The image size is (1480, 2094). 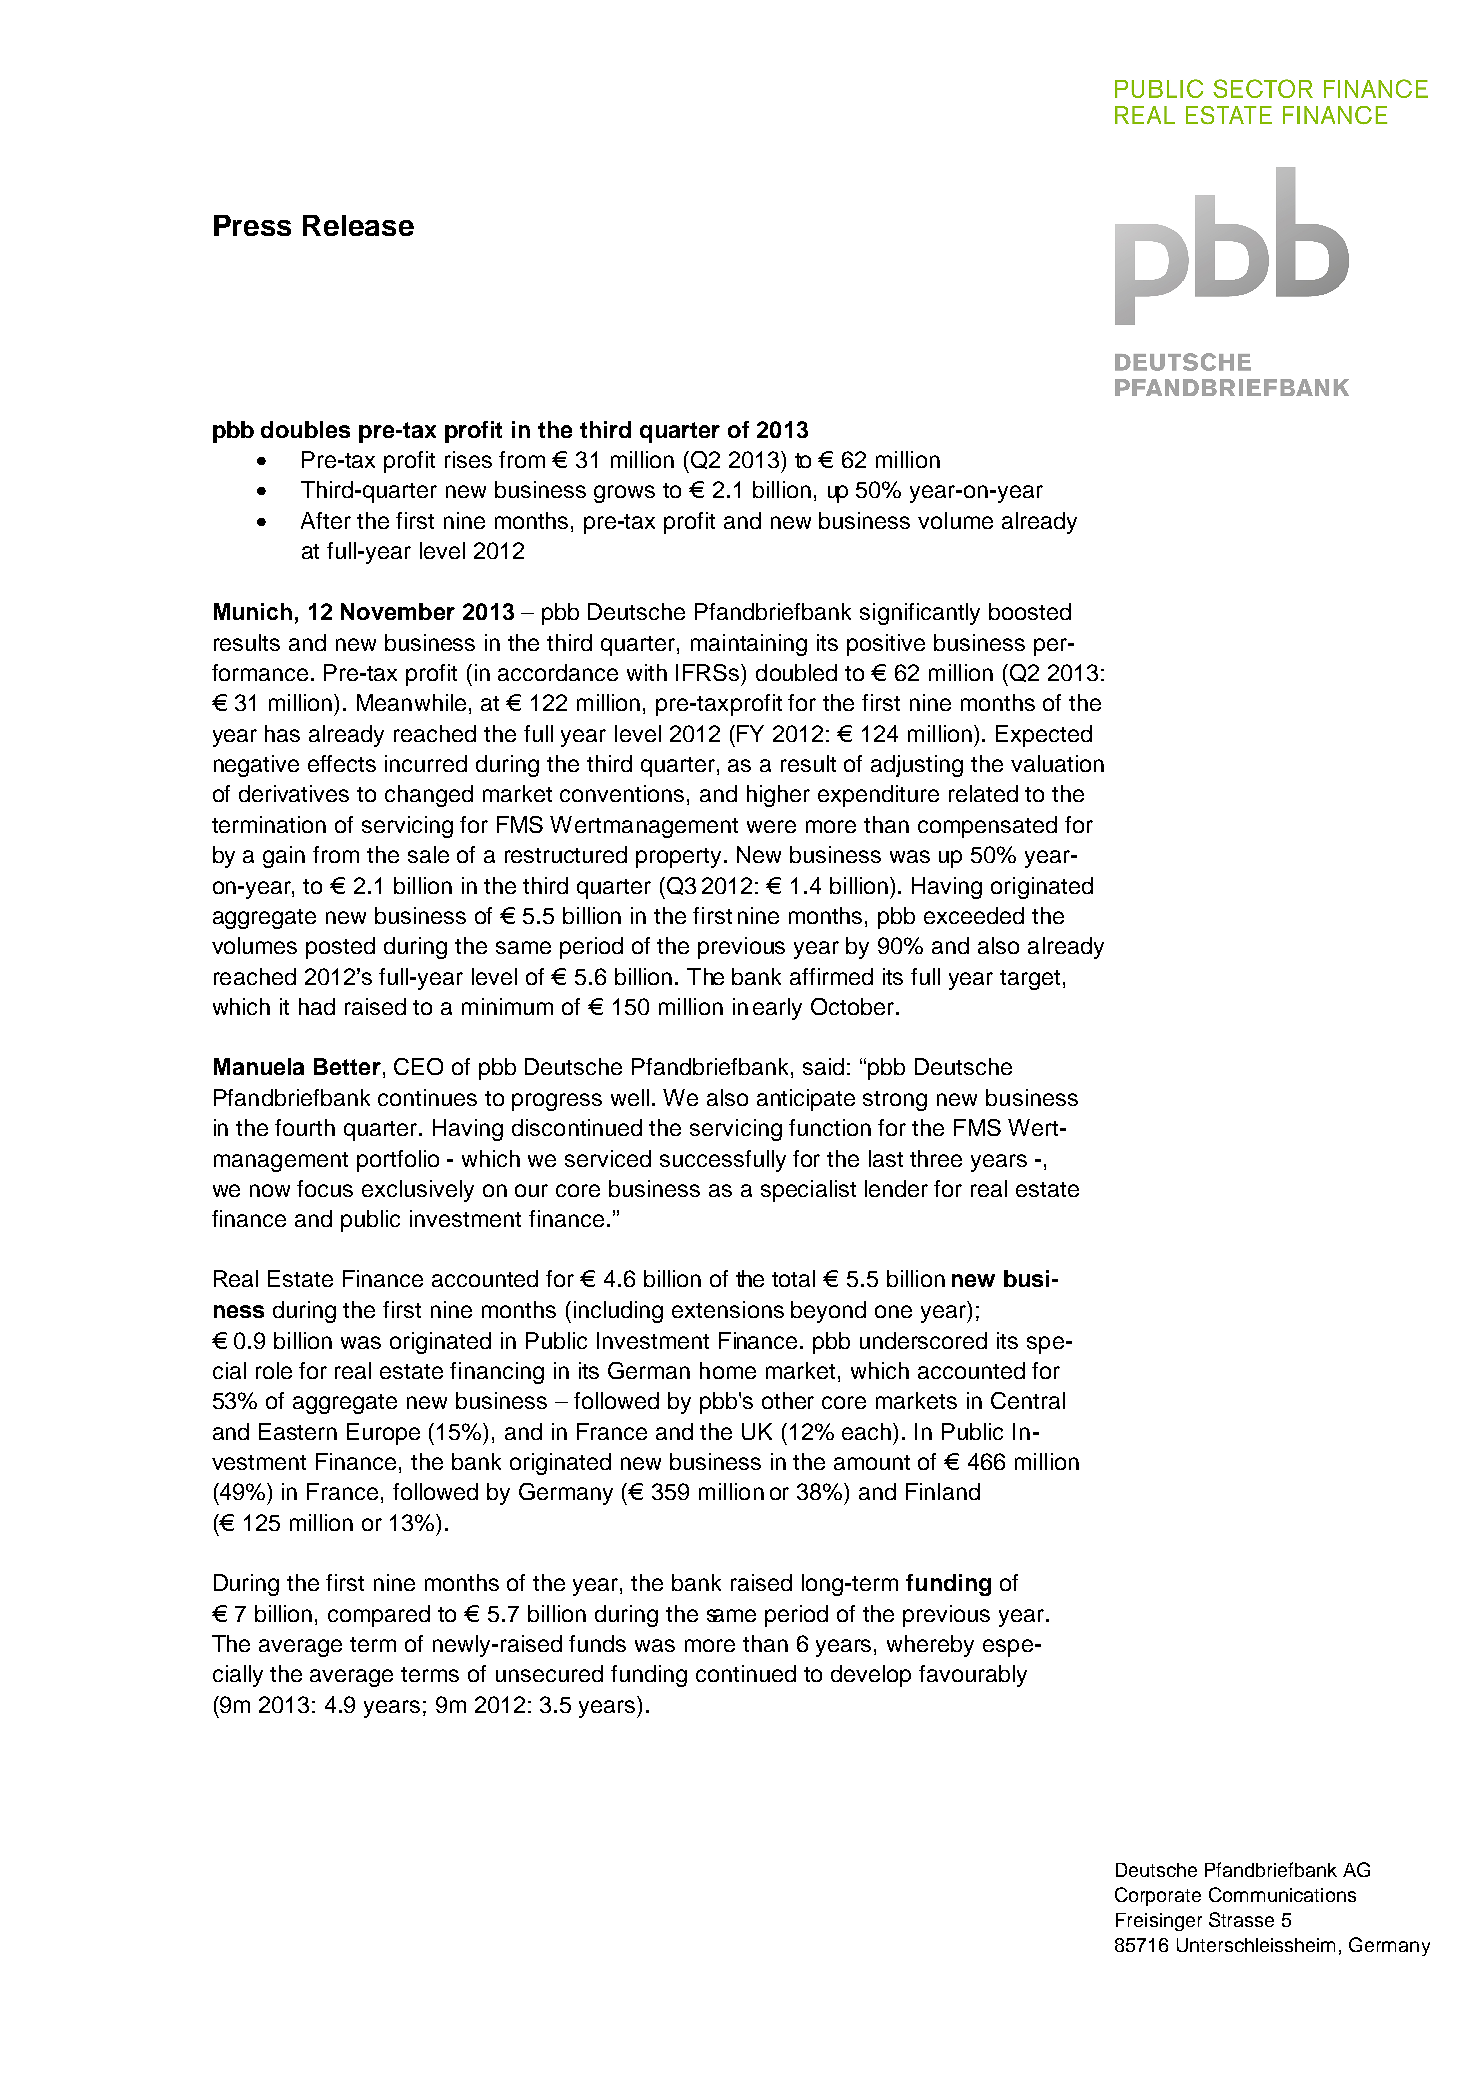 What do you see at coordinates (1030, 611) in the image?
I see `boosted` at bounding box center [1030, 611].
